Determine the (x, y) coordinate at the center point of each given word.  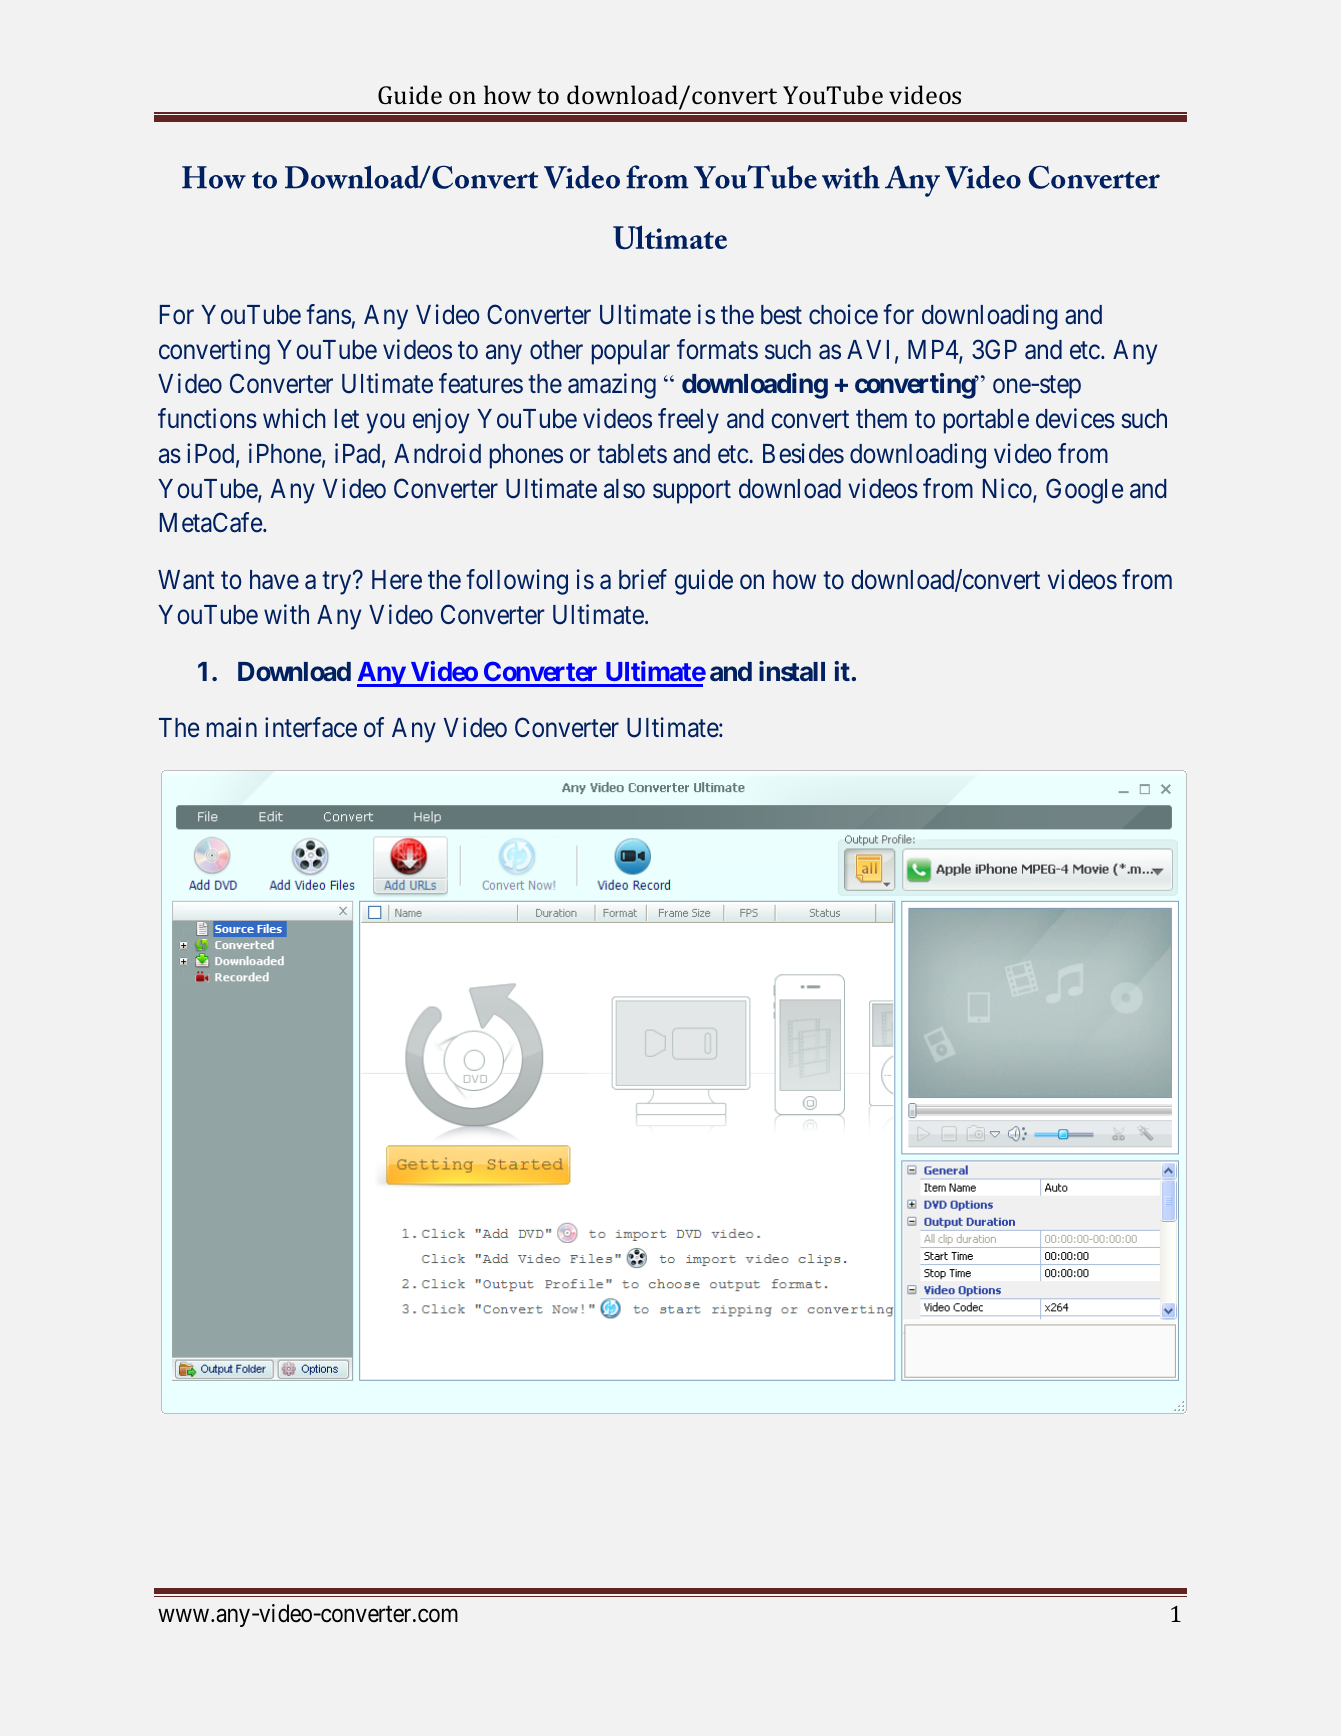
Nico (1008, 489)
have (274, 580)
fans (328, 314)
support (692, 492)
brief (643, 579)
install (792, 671)
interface (311, 727)
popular (631, 352)
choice (843, 314)
